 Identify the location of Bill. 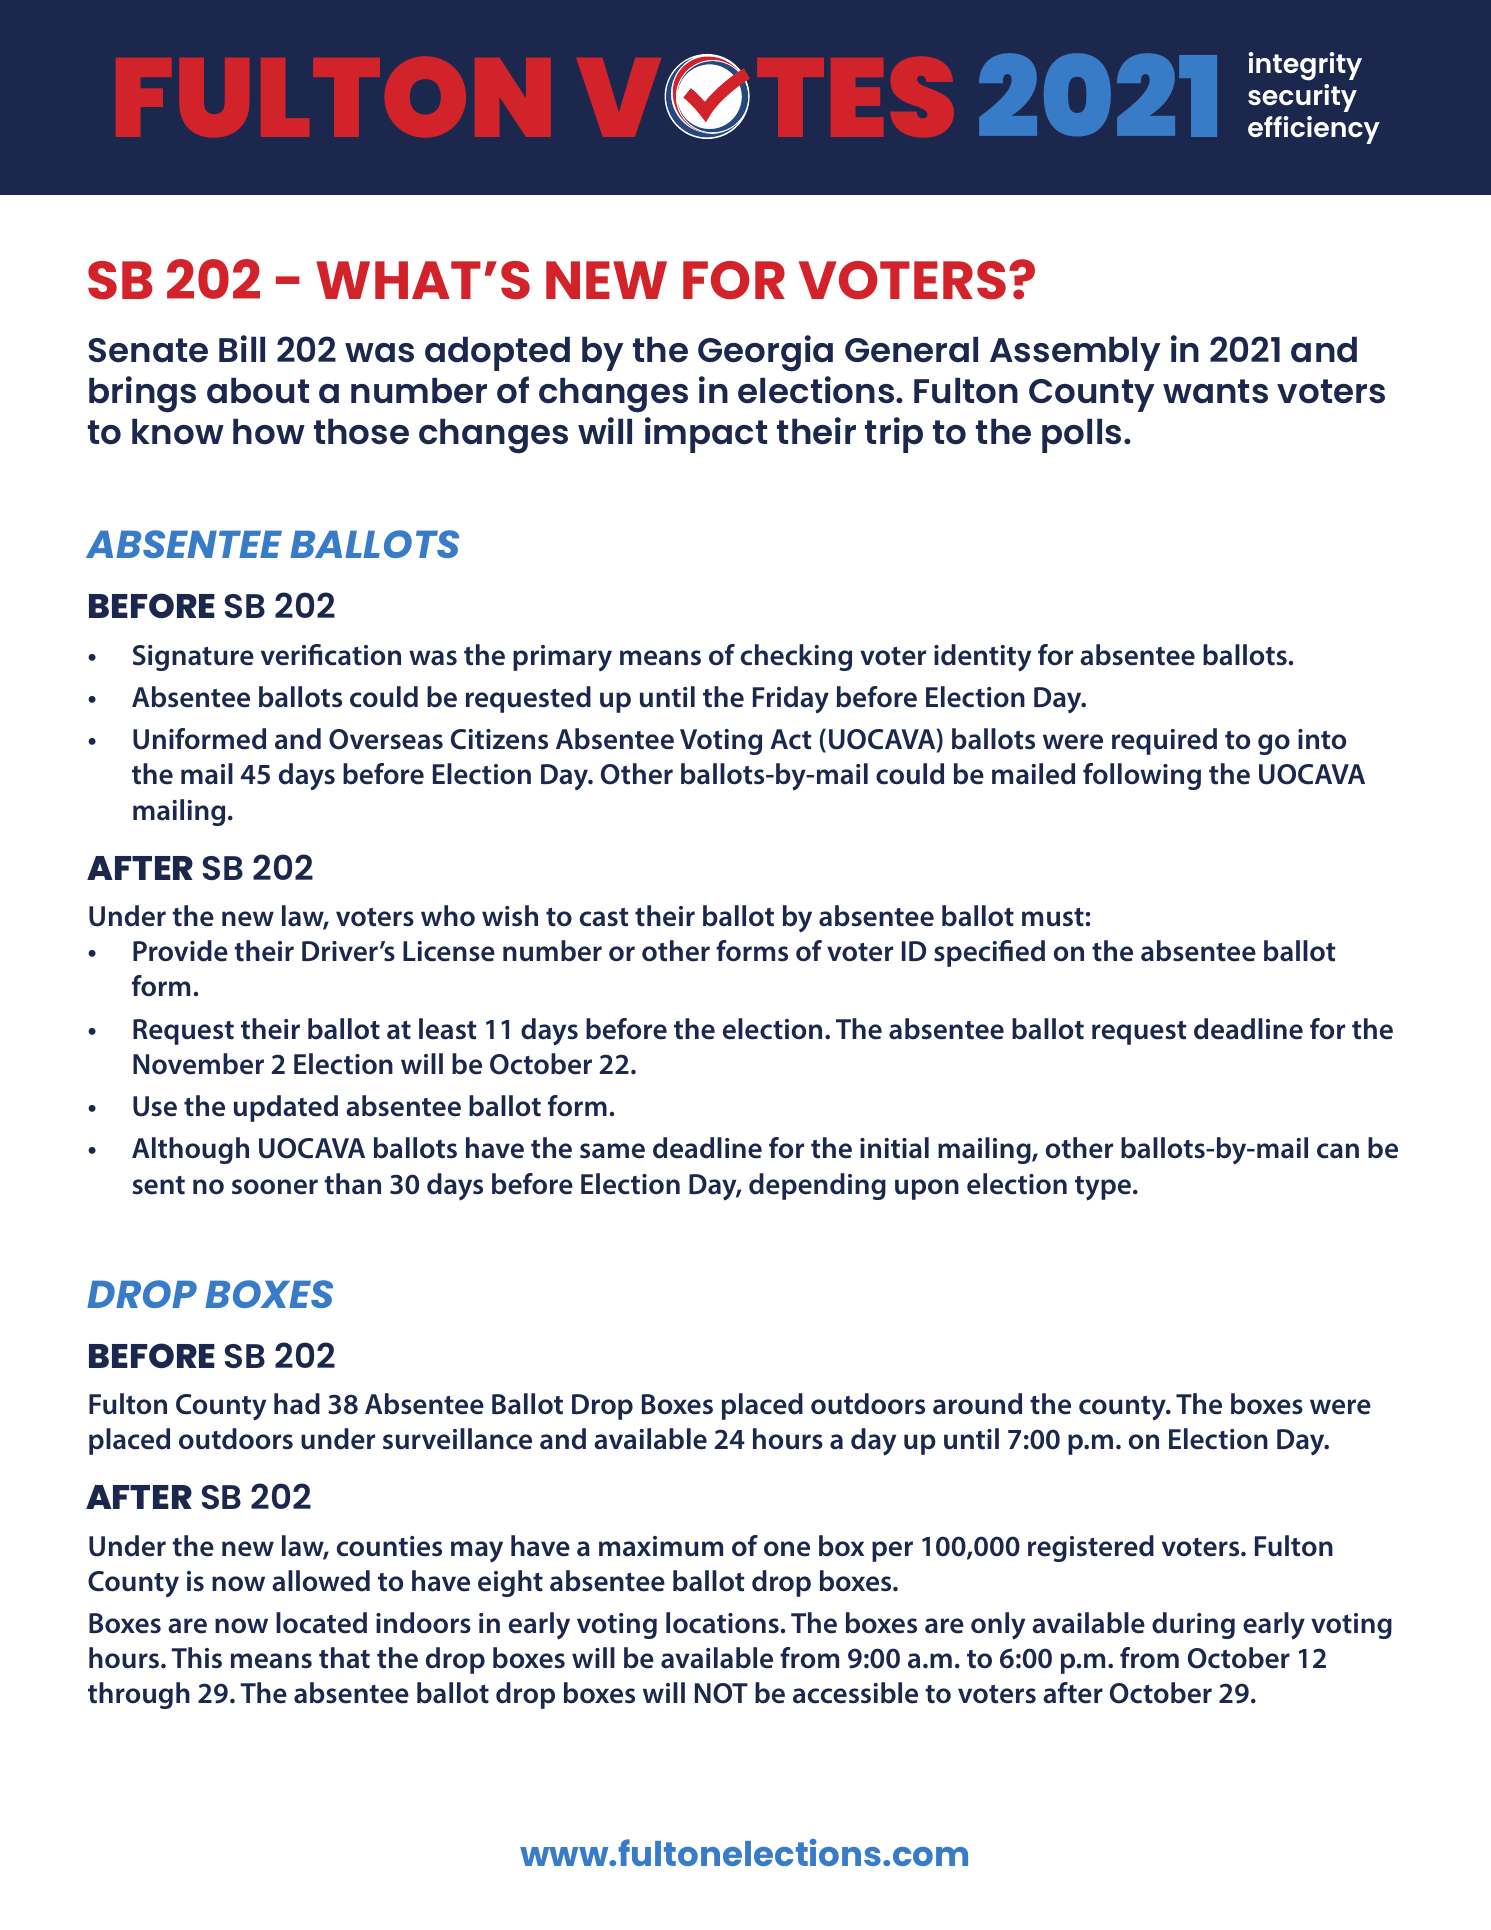
(242, 348).
